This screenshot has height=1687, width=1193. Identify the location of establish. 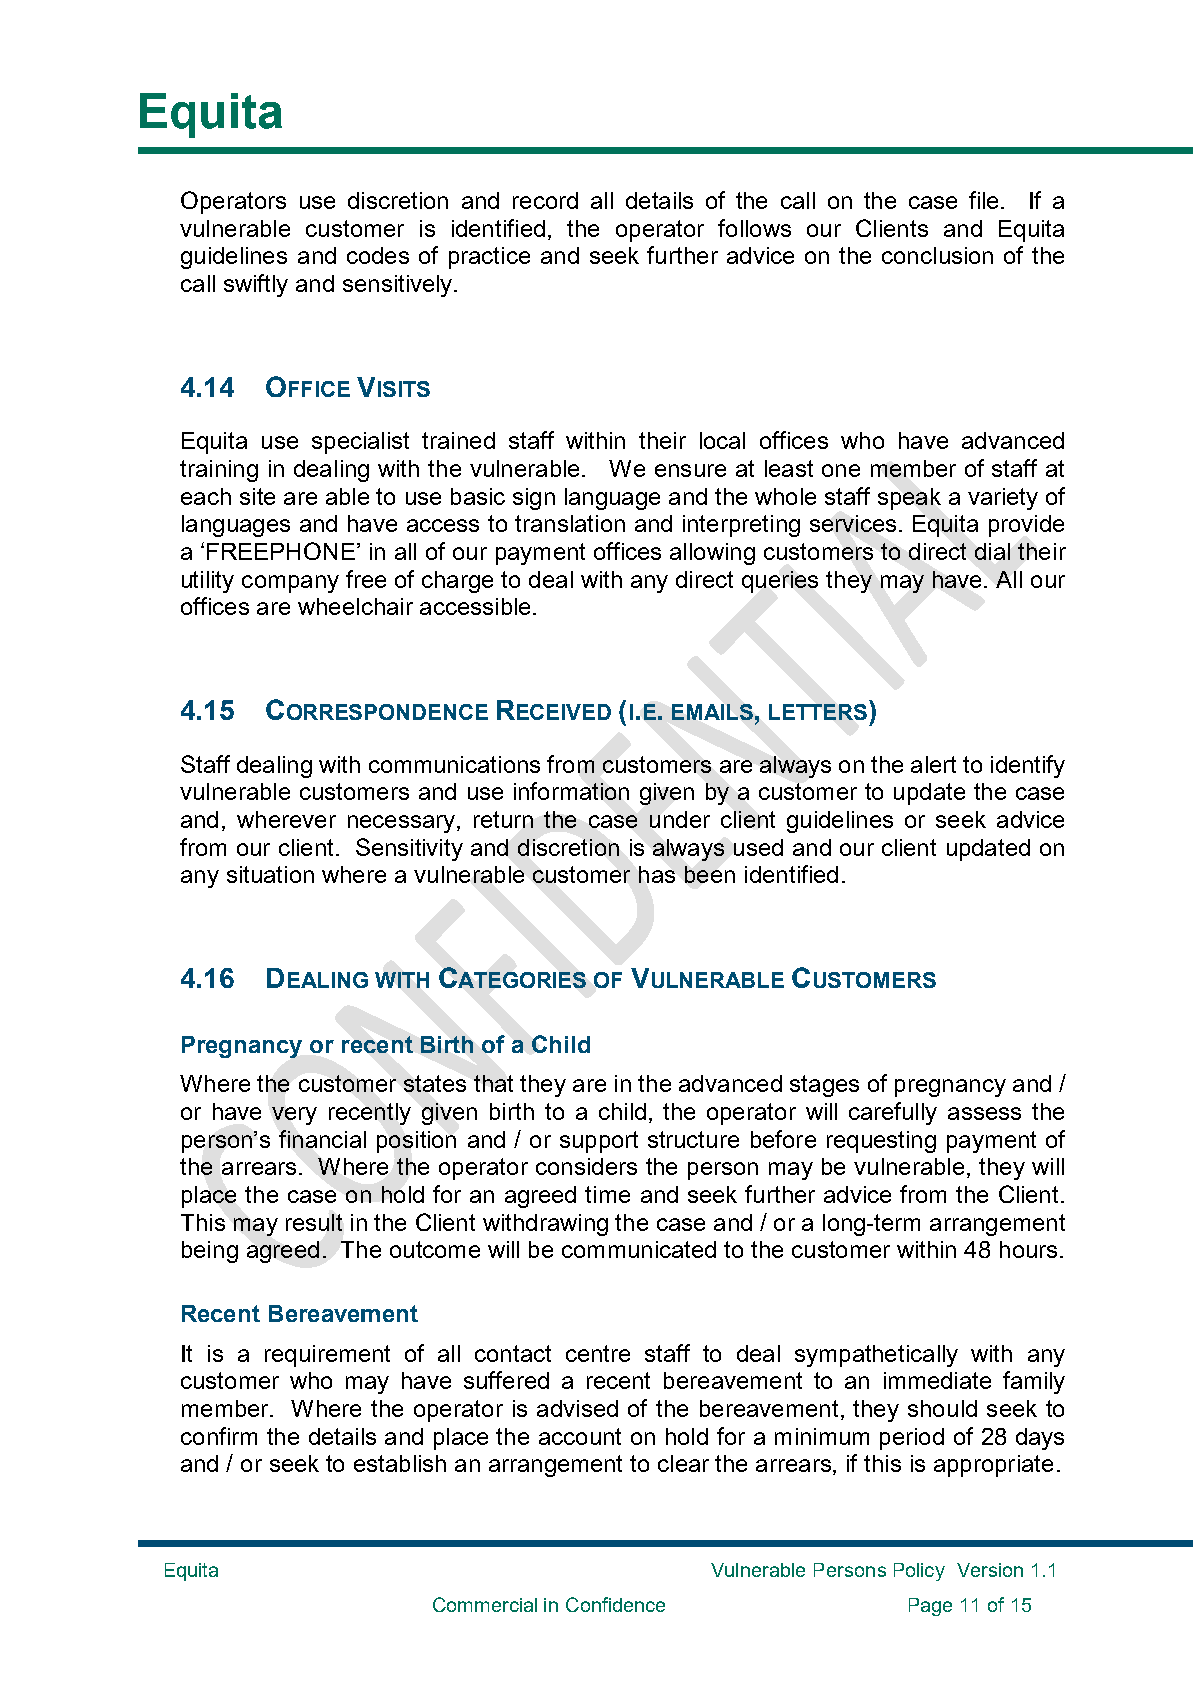
(400, 1463).
